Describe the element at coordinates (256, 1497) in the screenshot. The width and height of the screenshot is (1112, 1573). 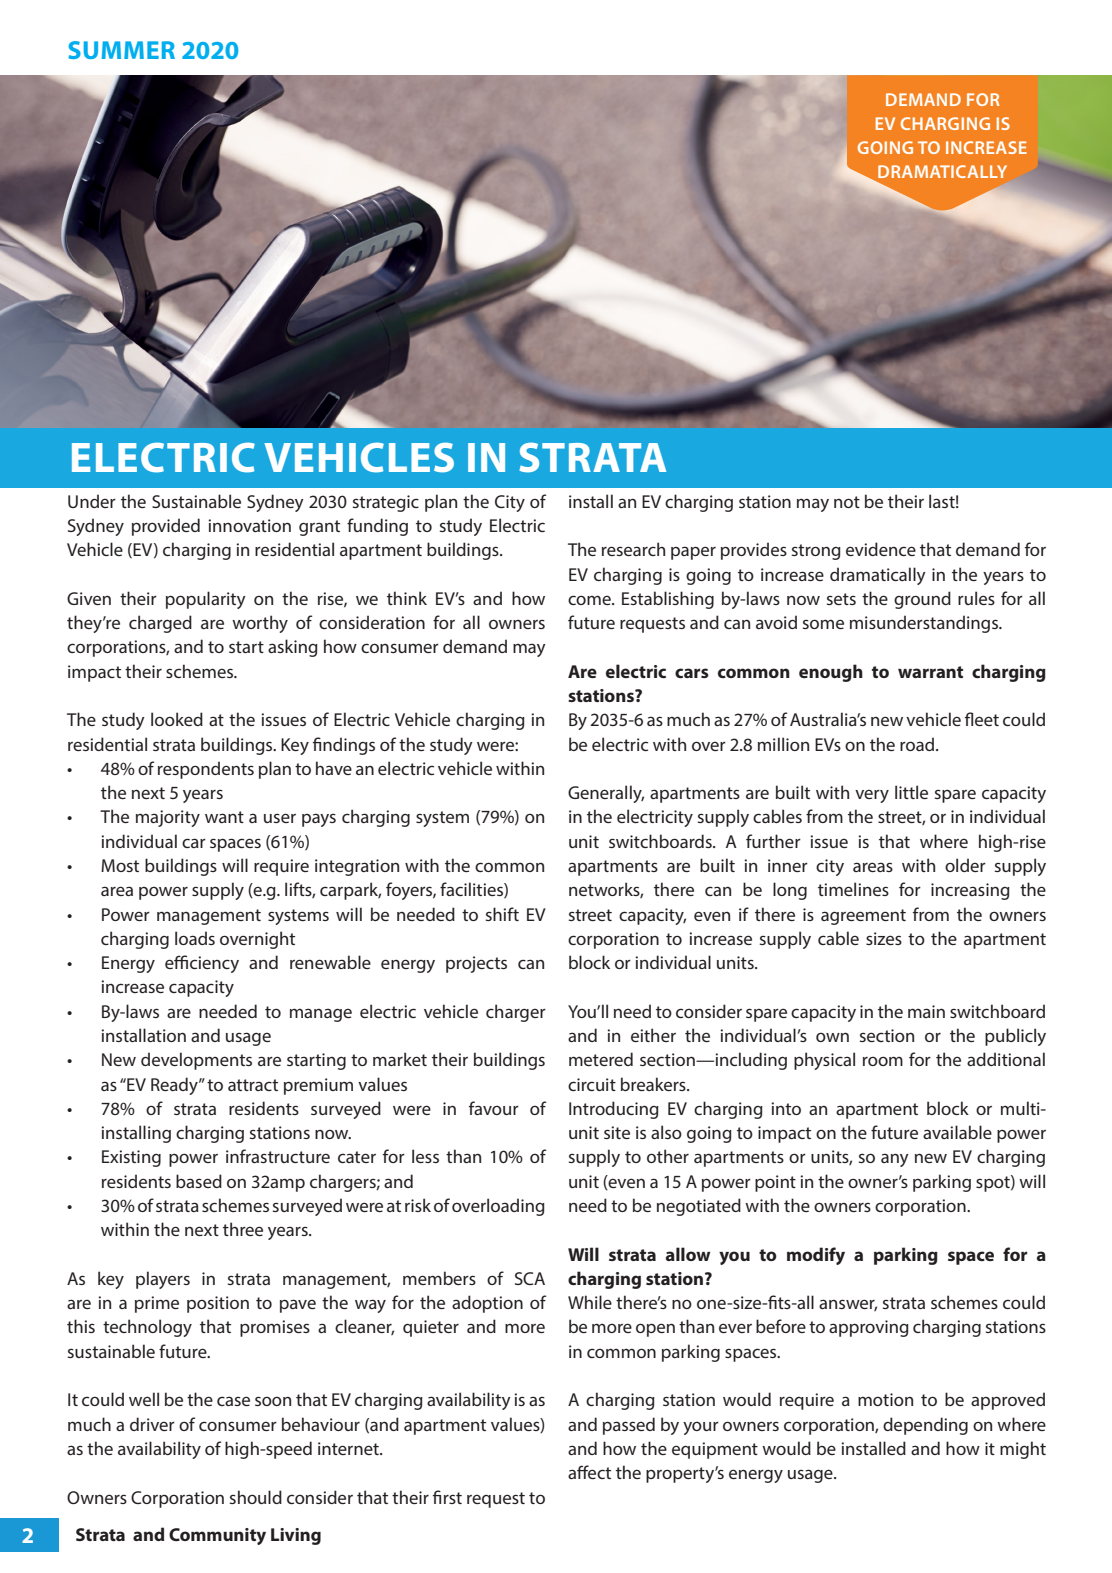
I see `should` at that location.
